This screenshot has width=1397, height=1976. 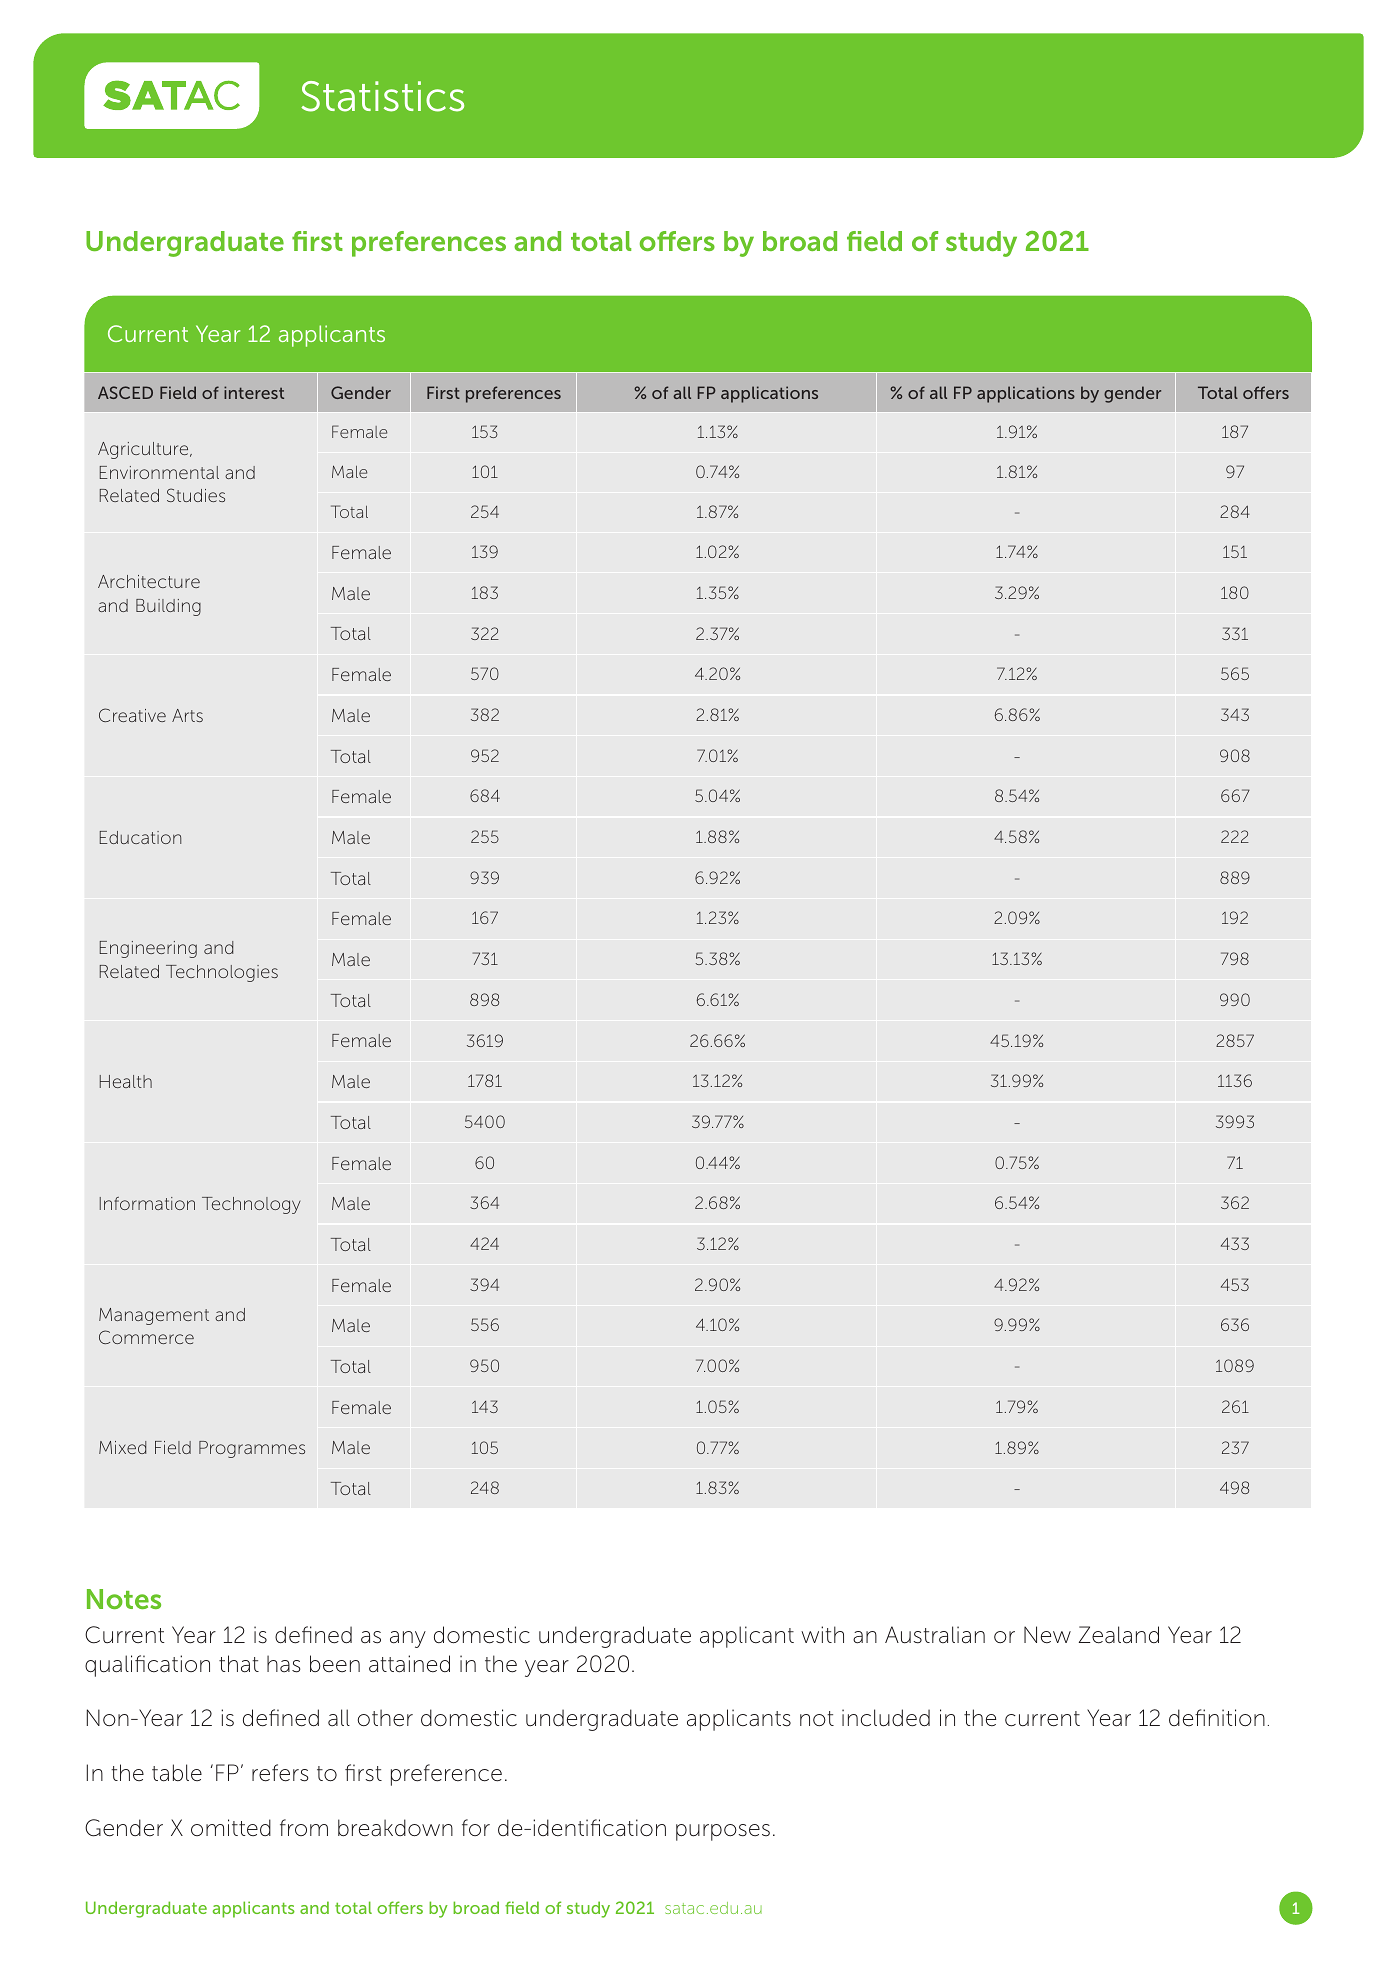 What do you see at coordinates (196, 495) in the screenshot?
I see `Studies` at bounding box center [196, 495].
